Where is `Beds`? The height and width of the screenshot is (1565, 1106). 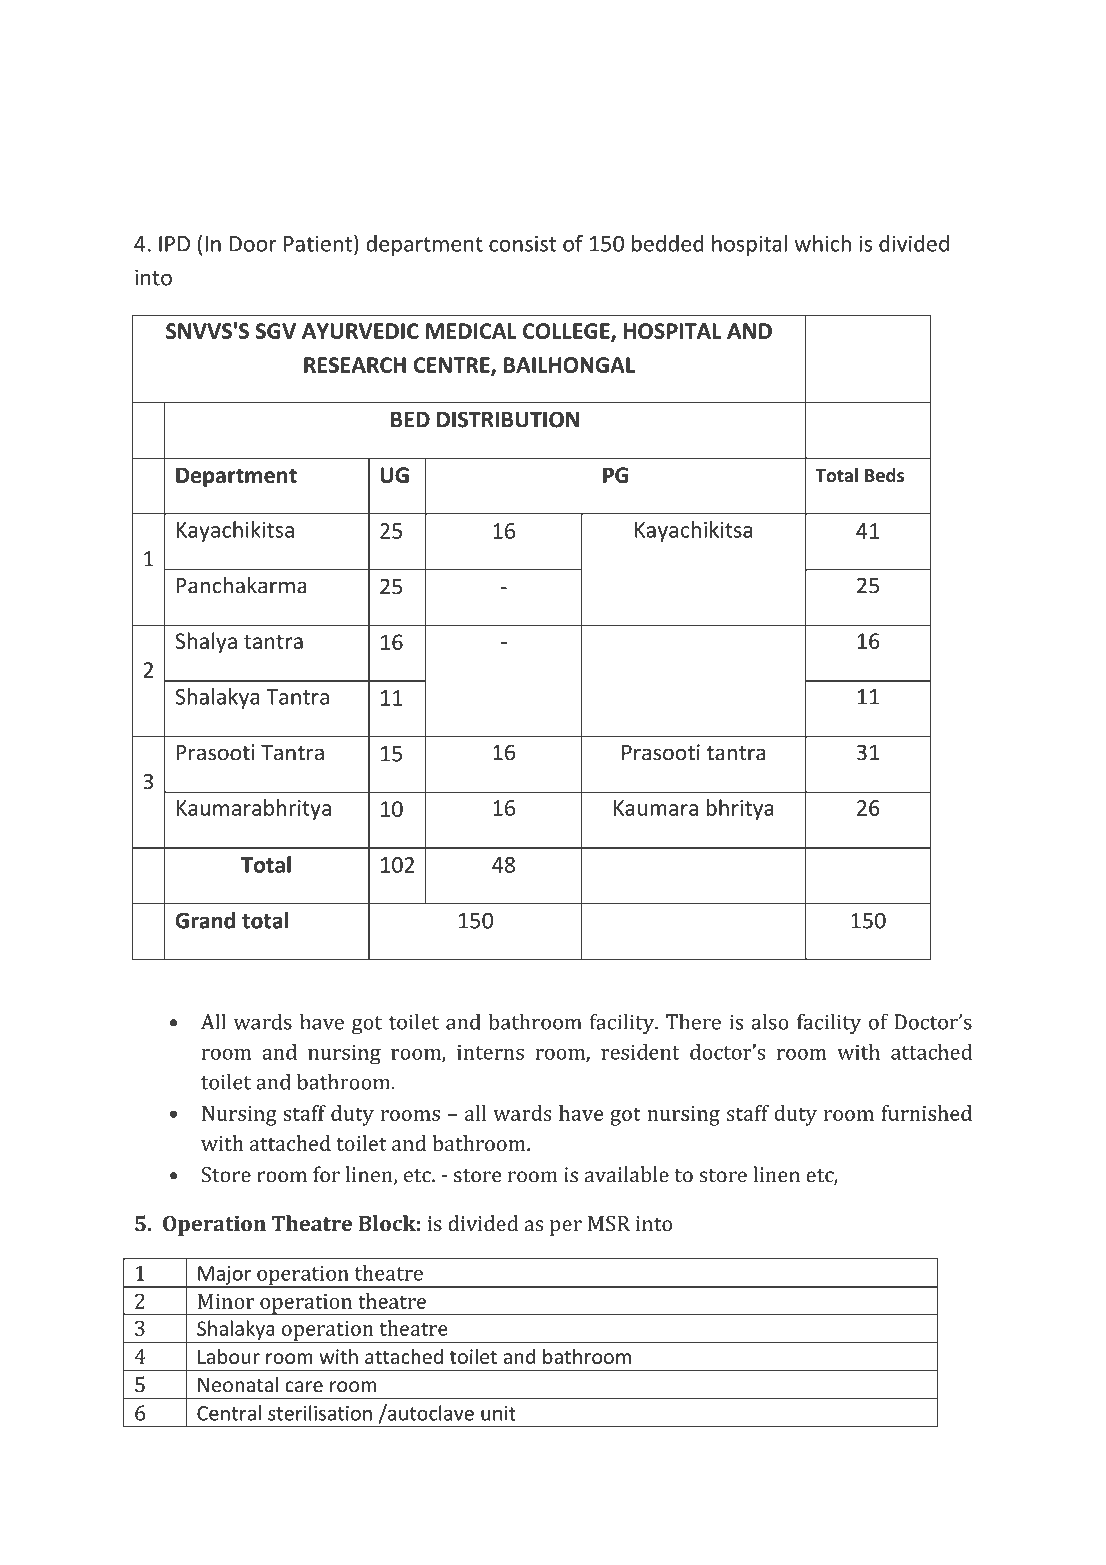 Beds is located at coordinates (884, 475).
